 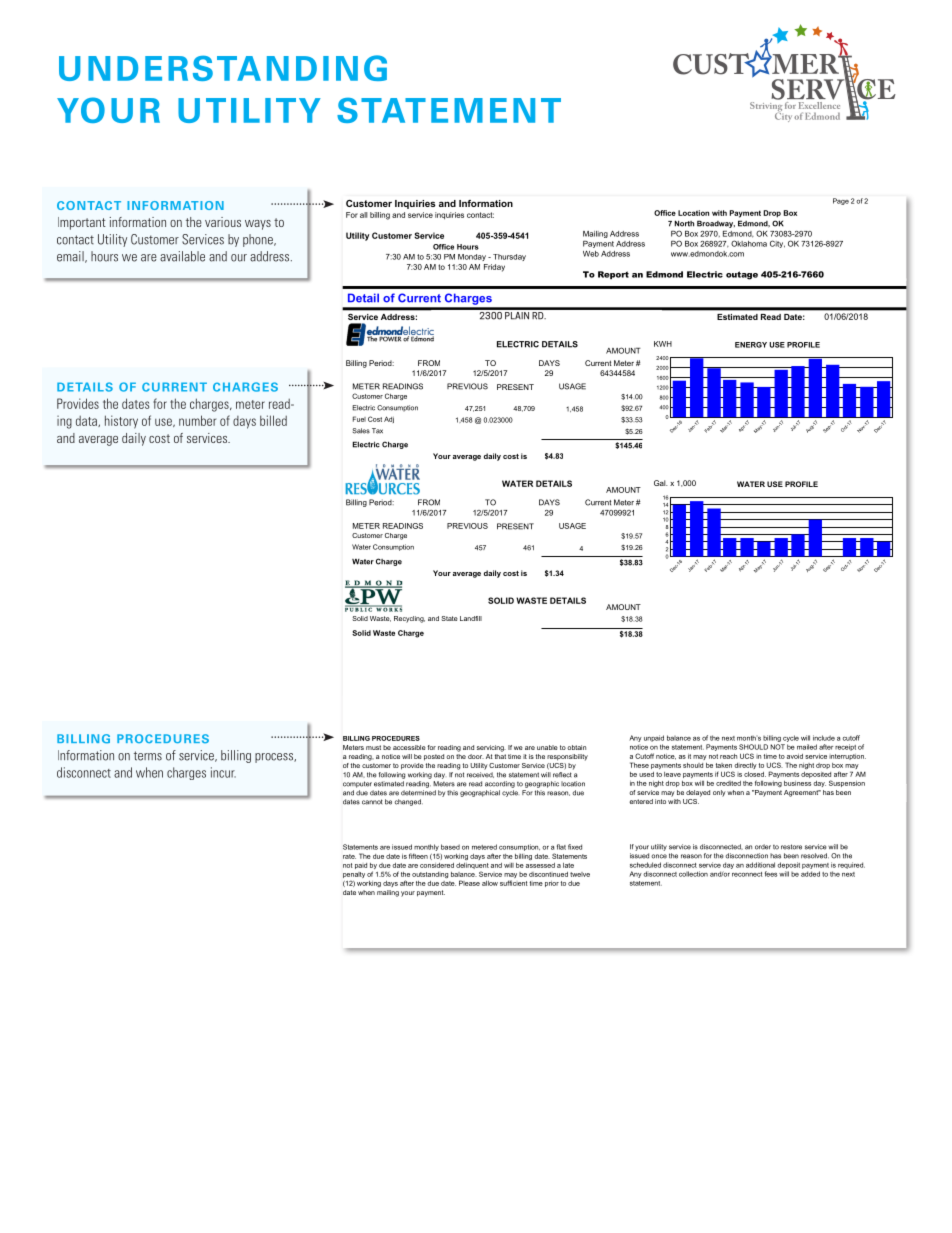 I want to click on Gal, so click(x=661, y=483).
